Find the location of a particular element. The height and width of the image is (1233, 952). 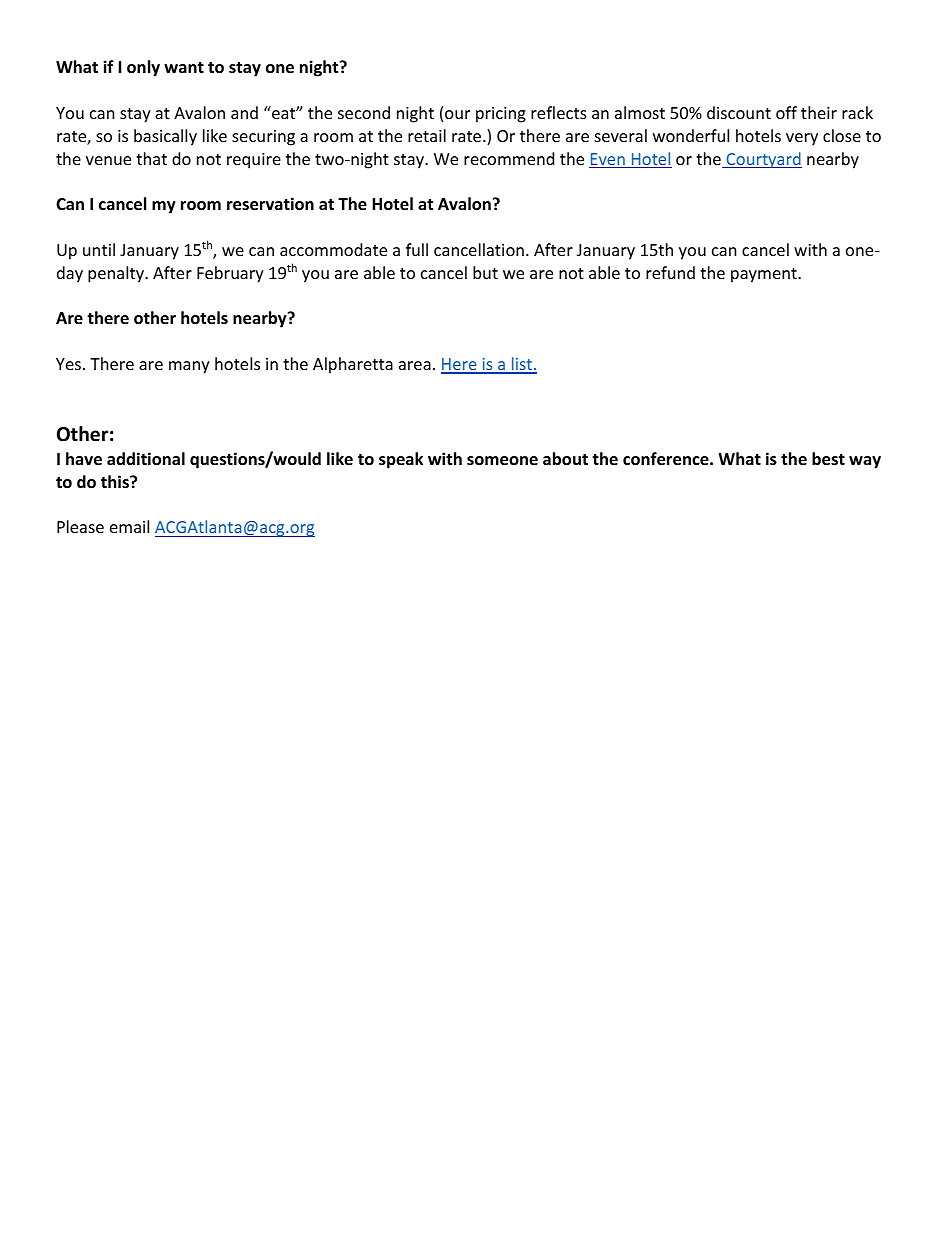

payment is located at coordinates (765, 275).
